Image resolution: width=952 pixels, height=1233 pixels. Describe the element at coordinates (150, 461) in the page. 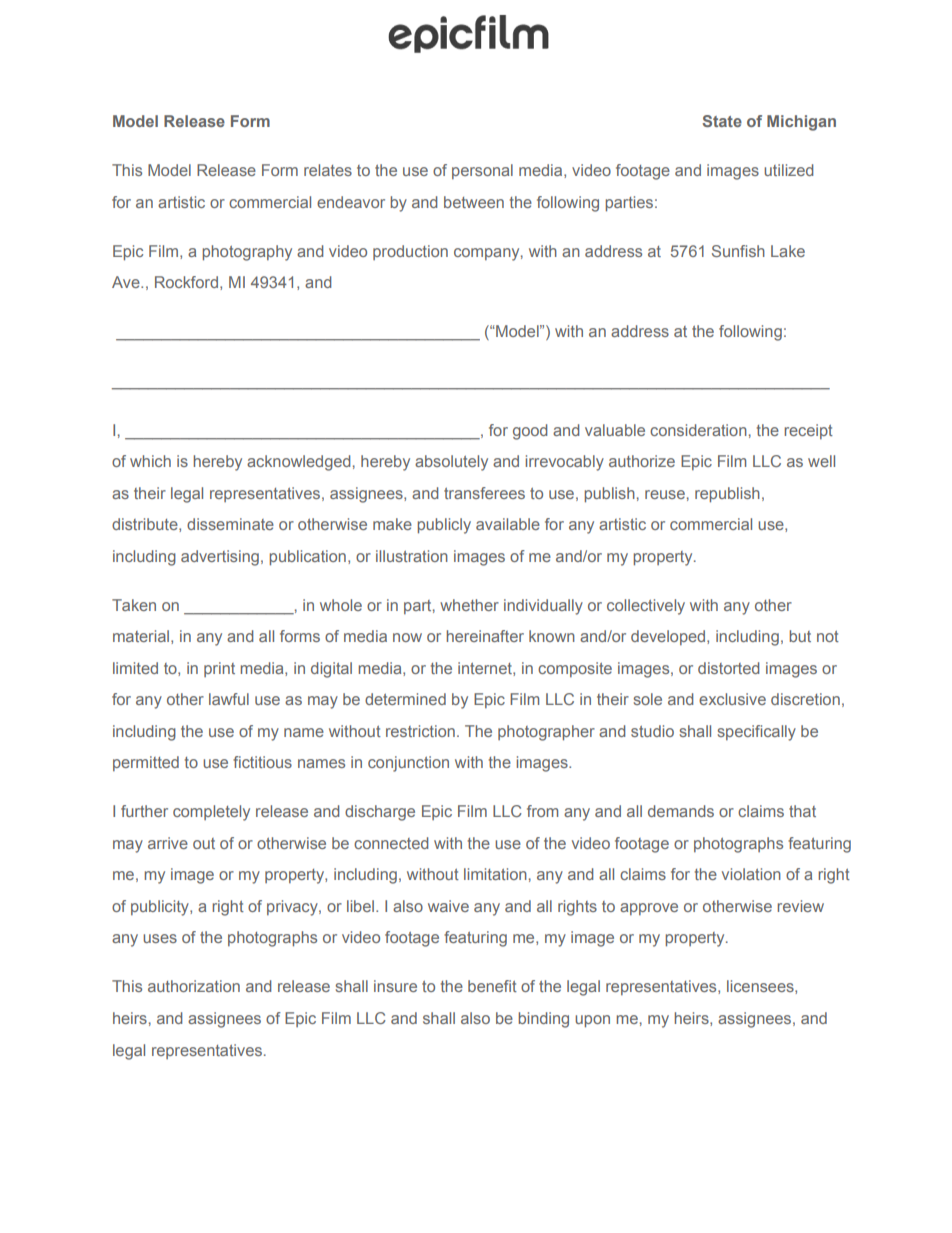

I see `which` at that location.
